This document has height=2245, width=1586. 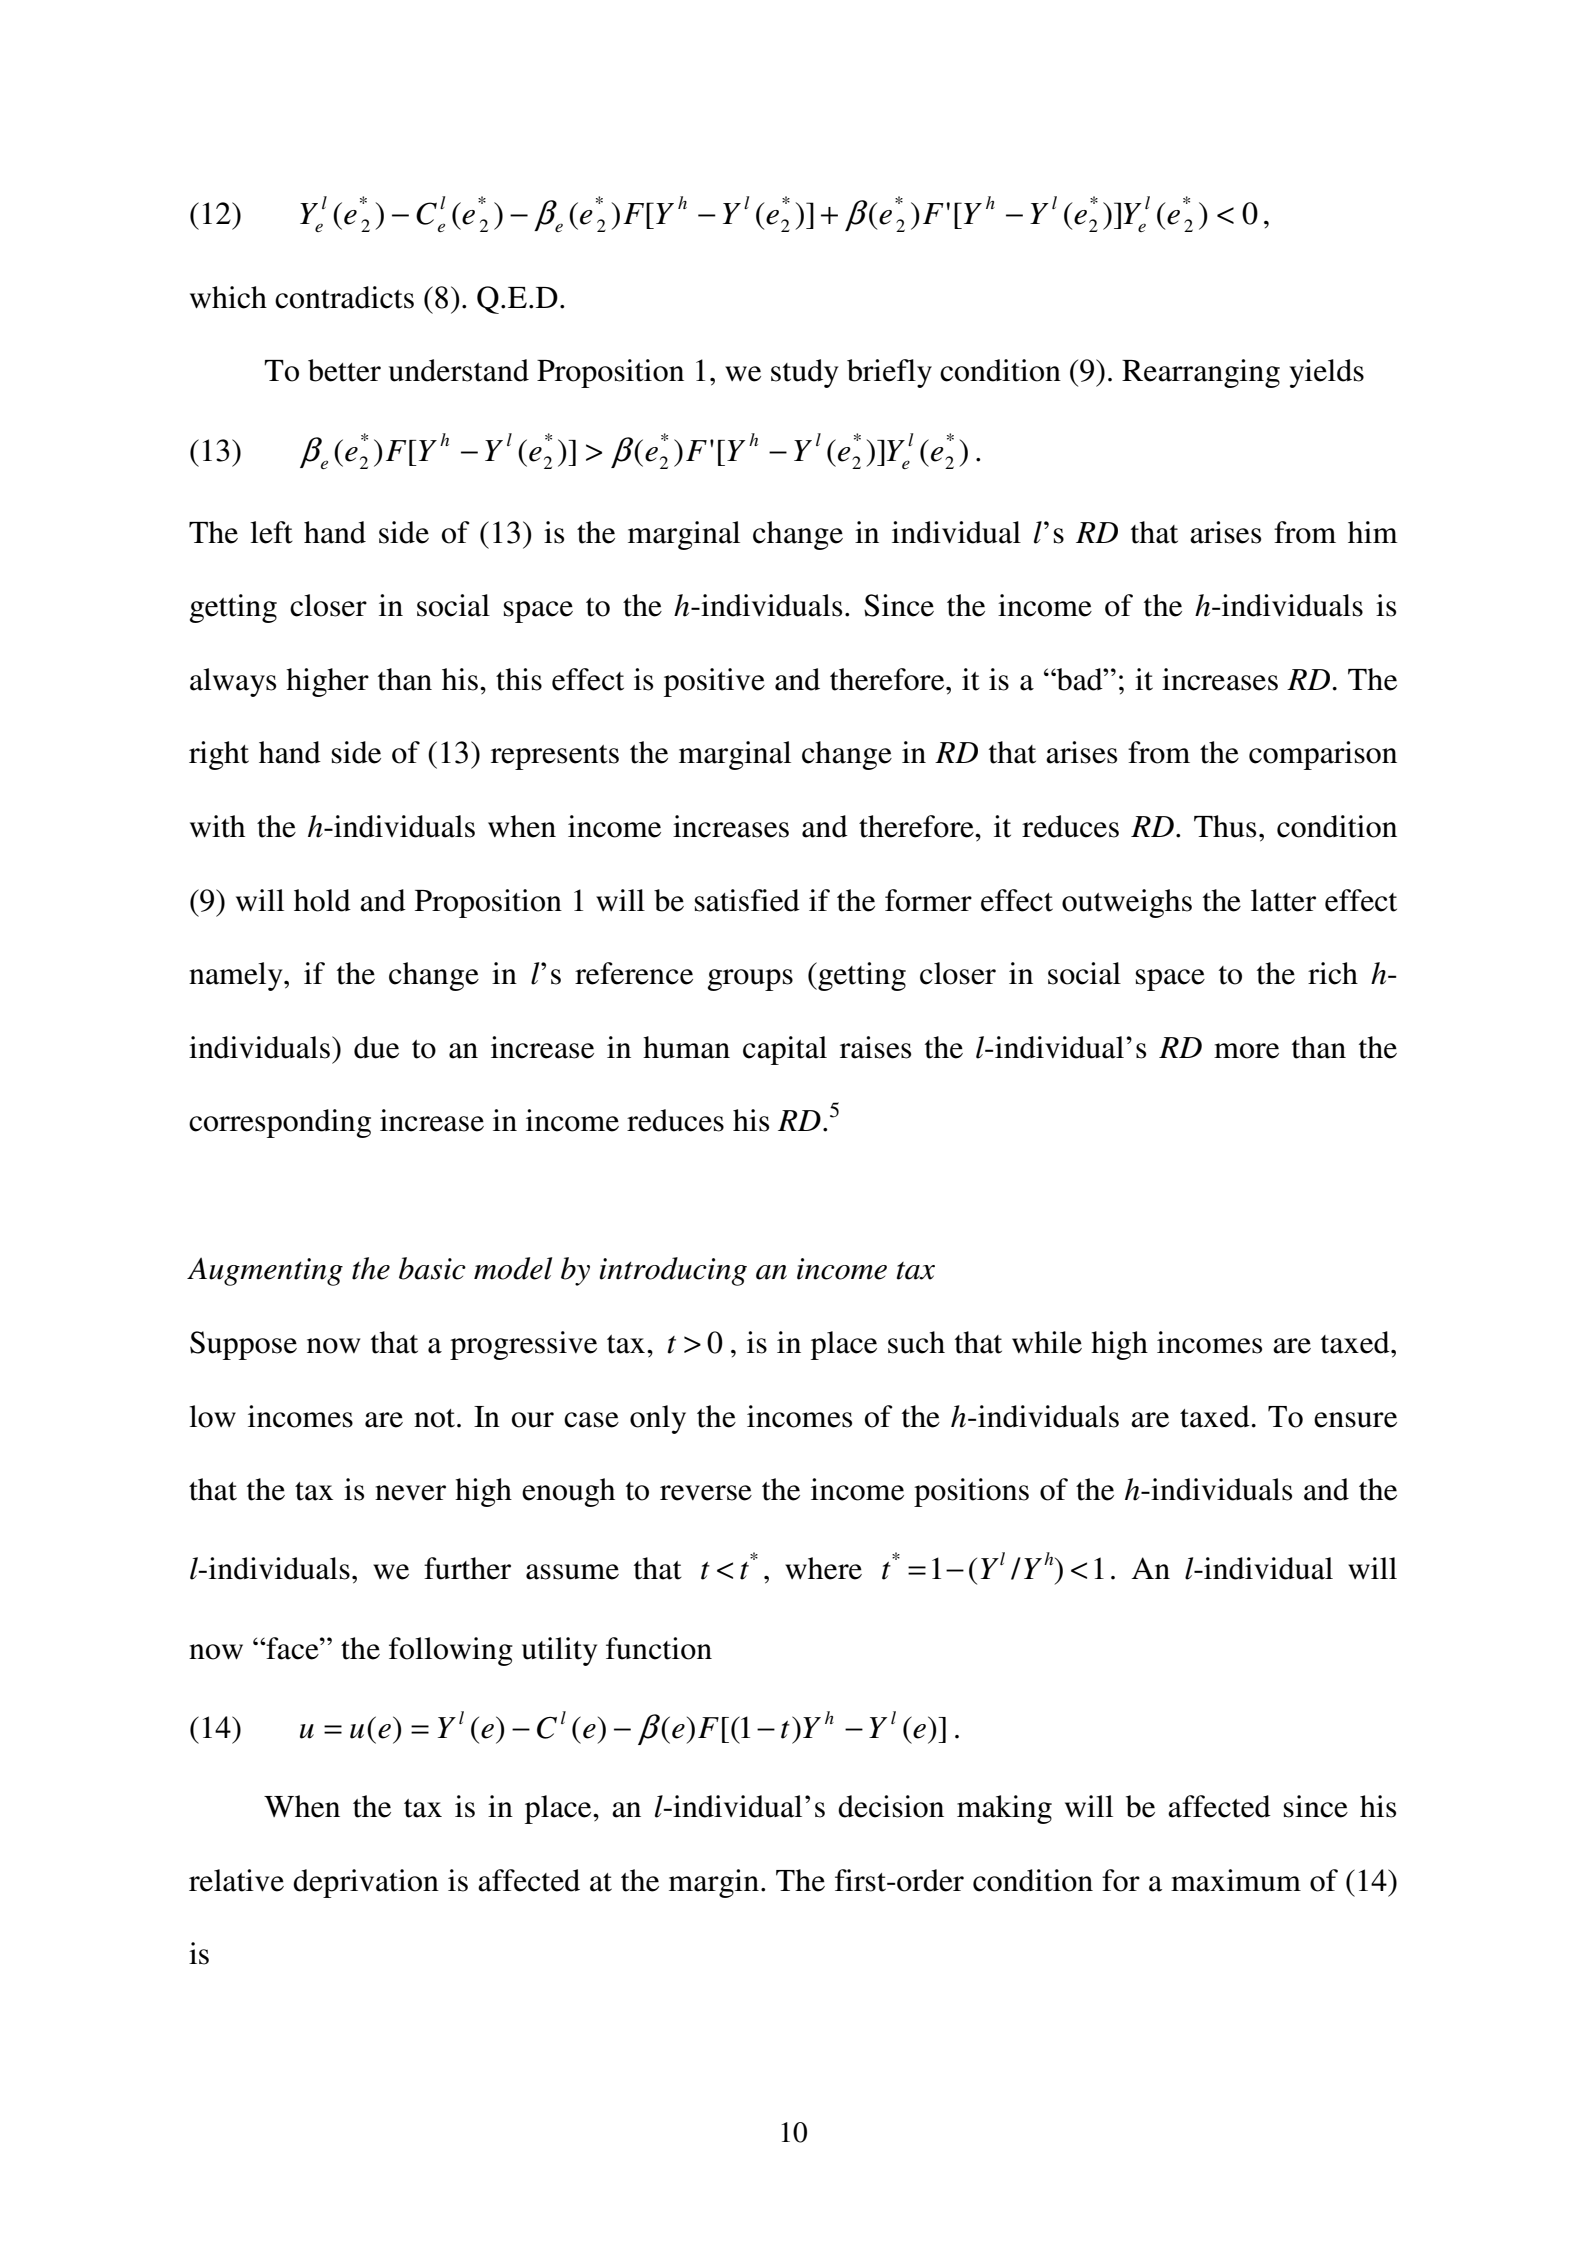 What do you see at coordinates (344, 370) in the document?
I see `better` at bounding box center [344, 370].
